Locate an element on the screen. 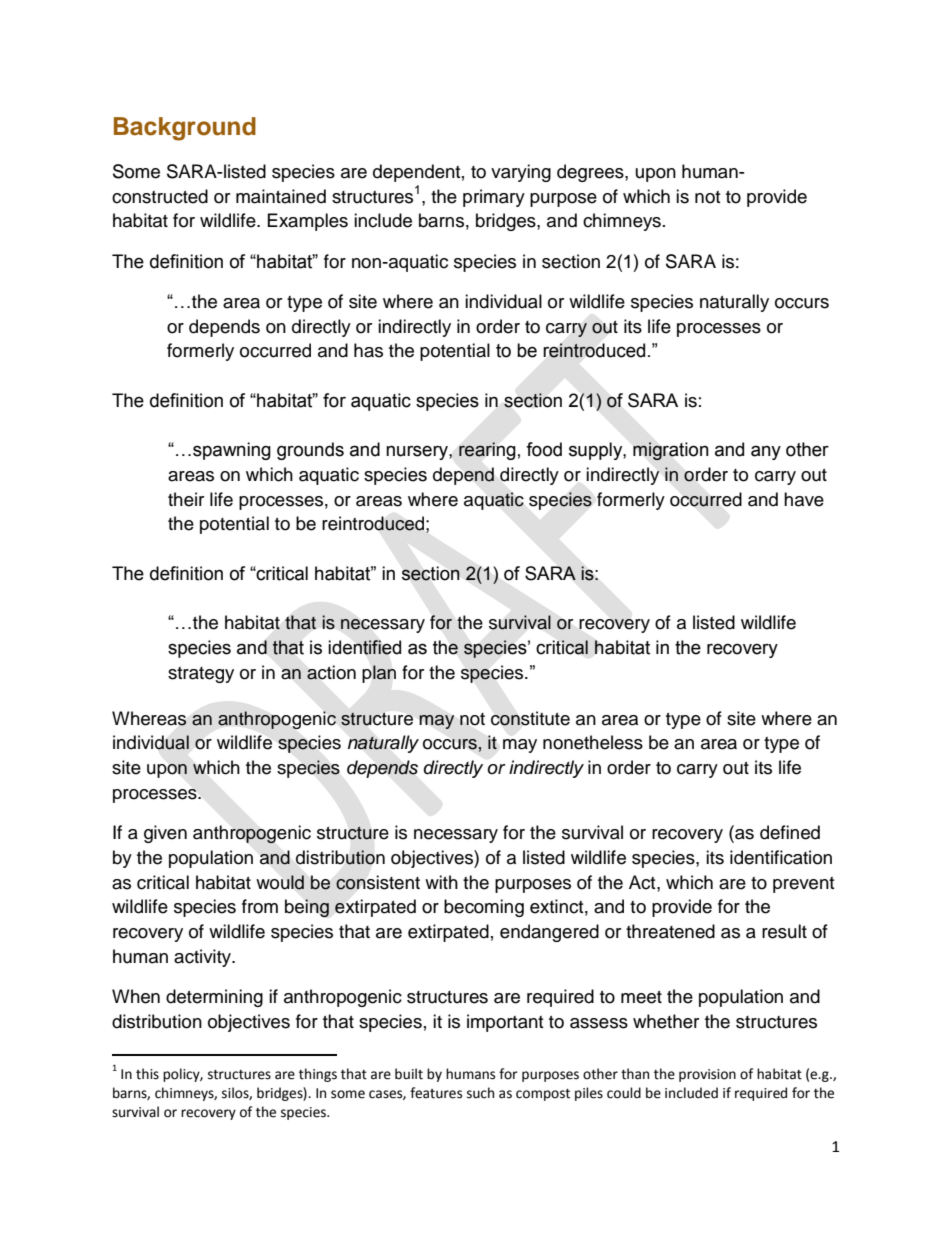 The height and width of the screenshot is (1233, 952). have is located at coordinates (804, 499).
